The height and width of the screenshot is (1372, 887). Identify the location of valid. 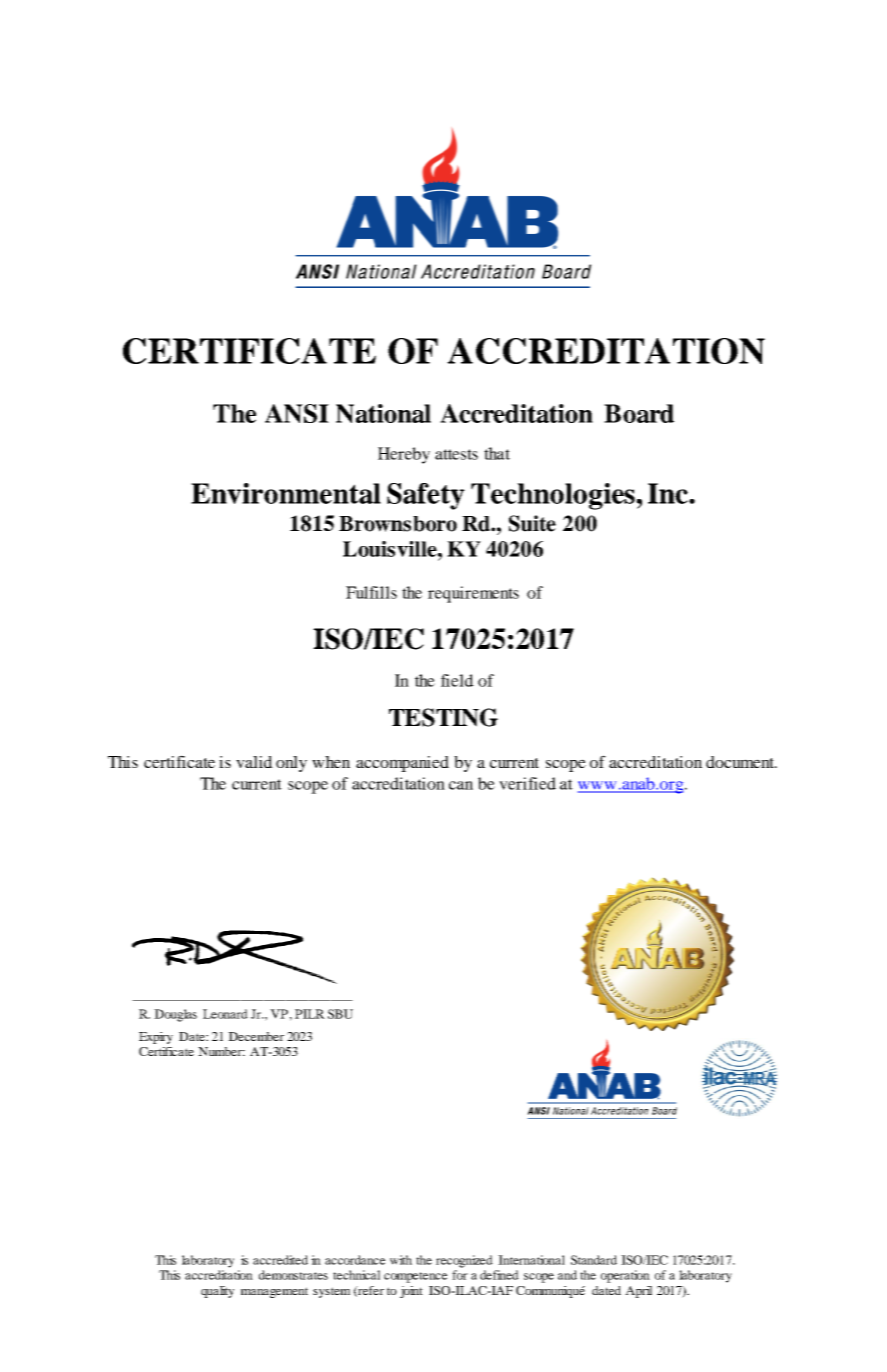
(254, 762).
